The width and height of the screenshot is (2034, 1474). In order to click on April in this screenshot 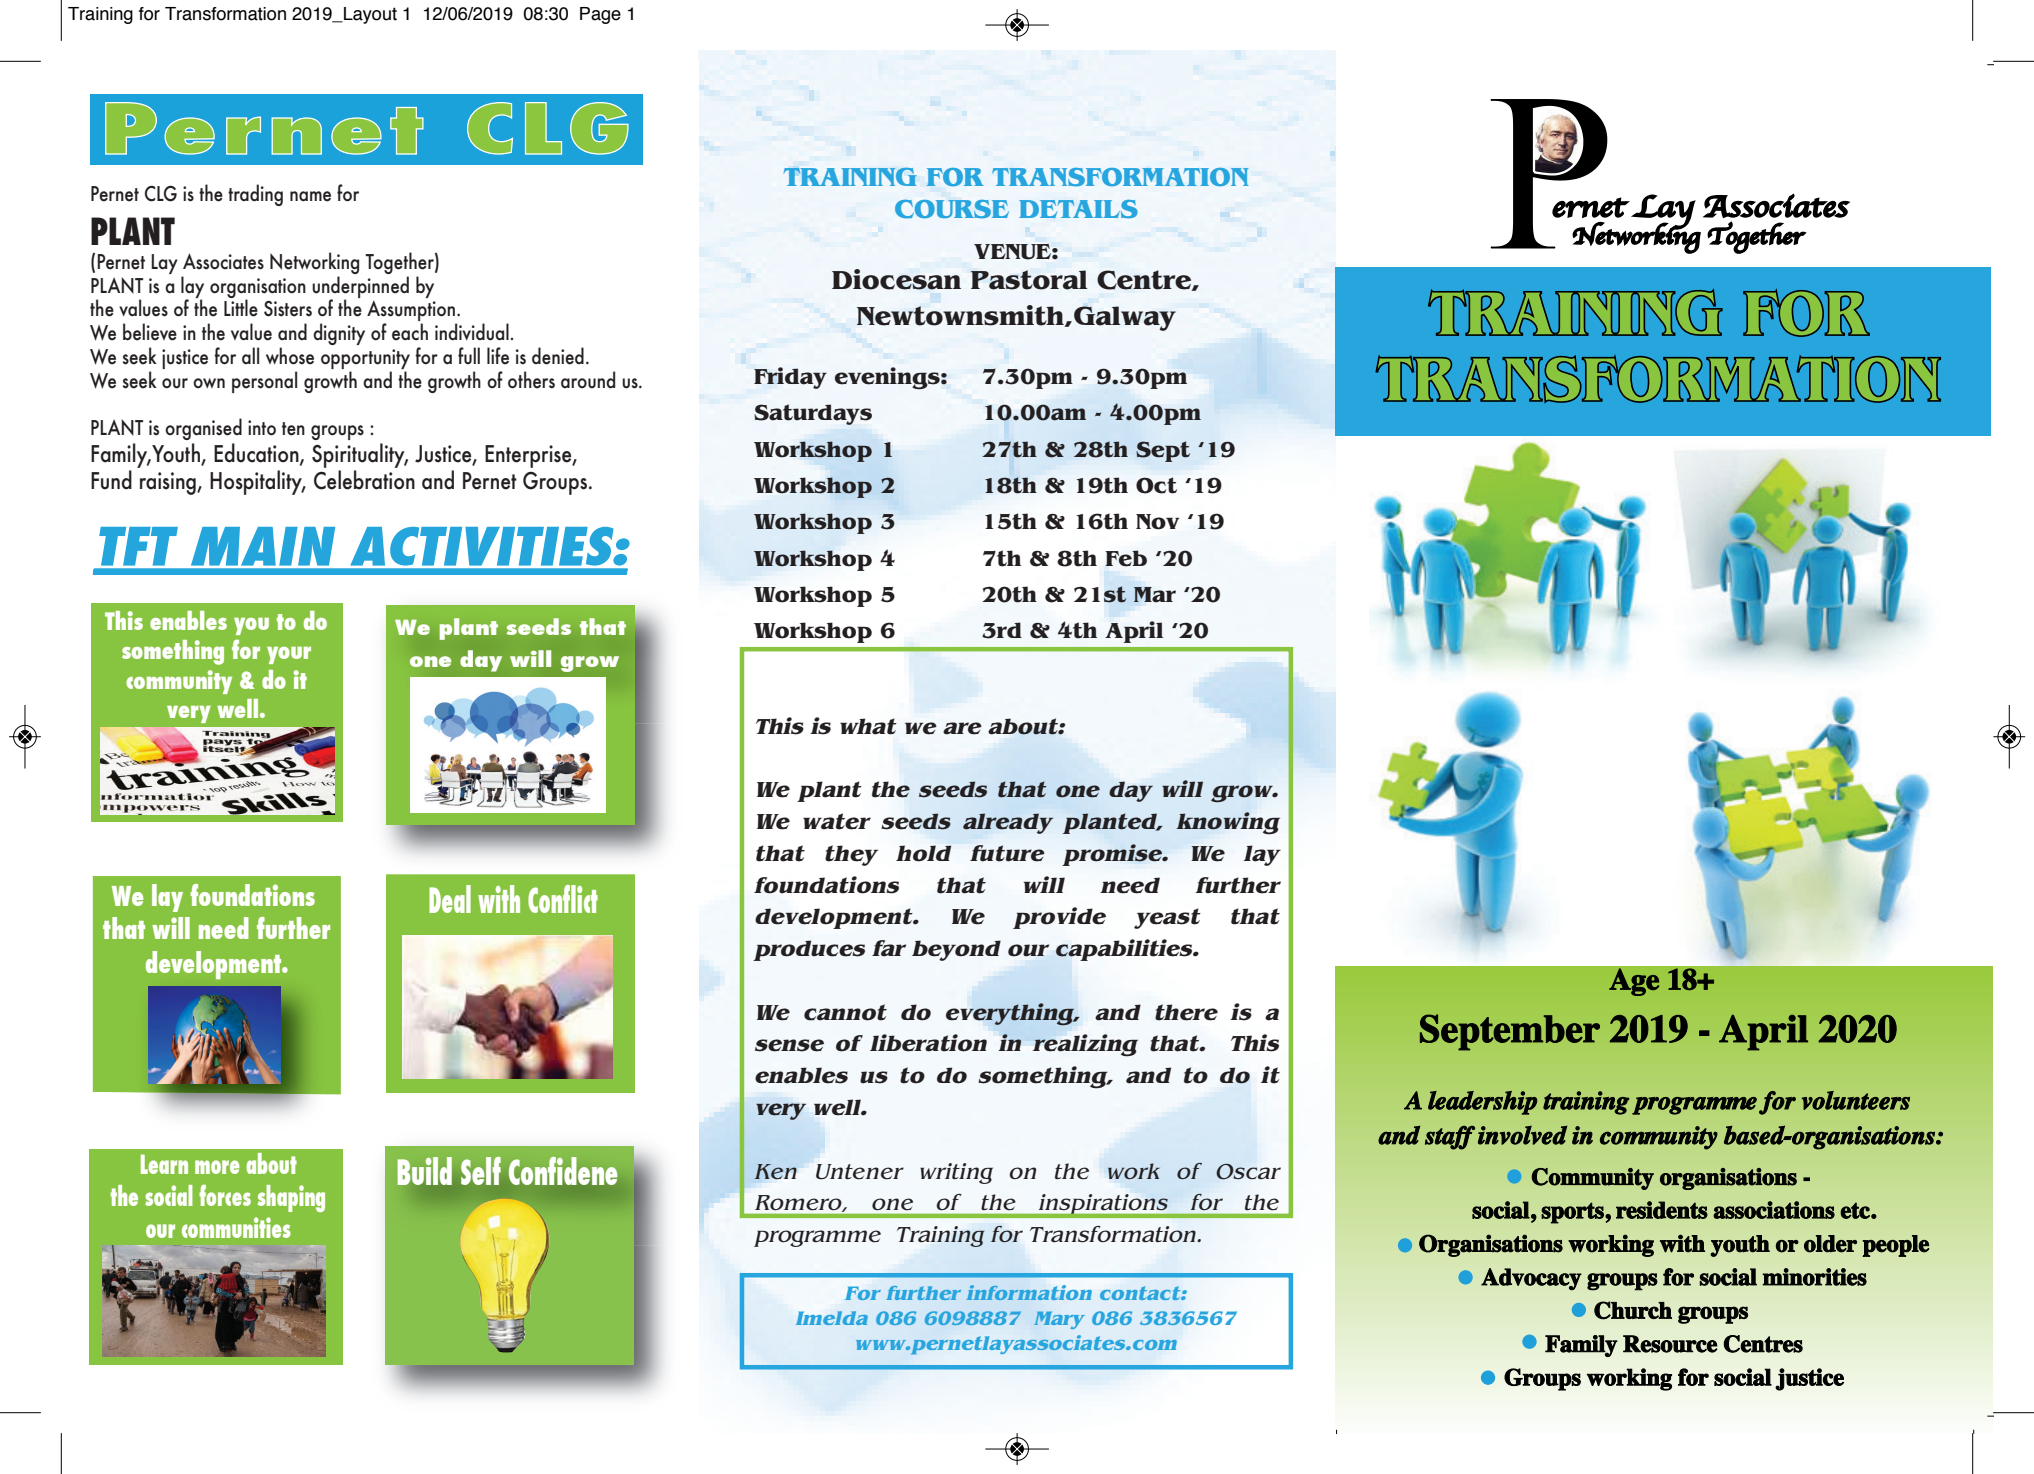, I will do `click(1134, 632)`.
